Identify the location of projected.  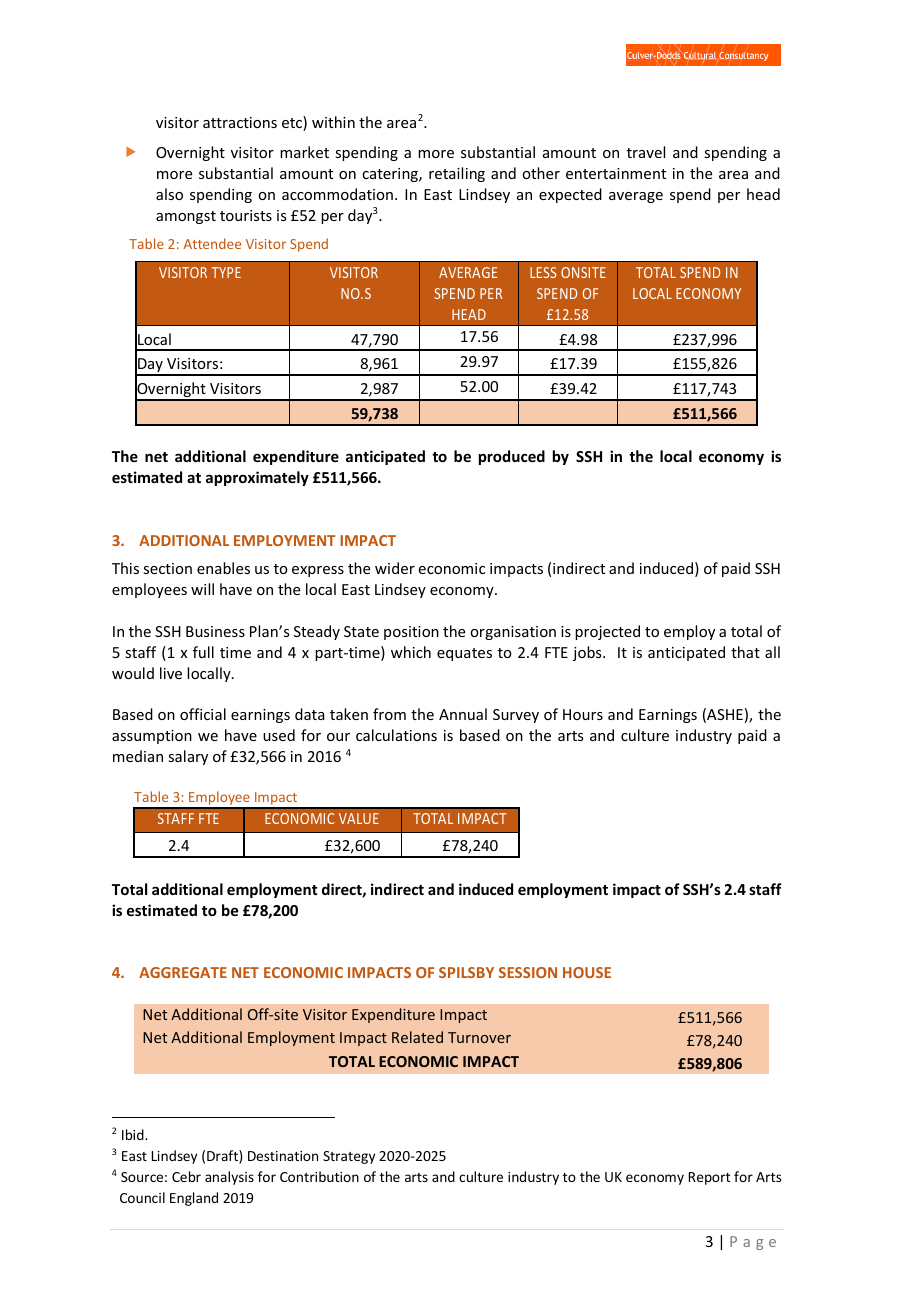
(607, 632).
